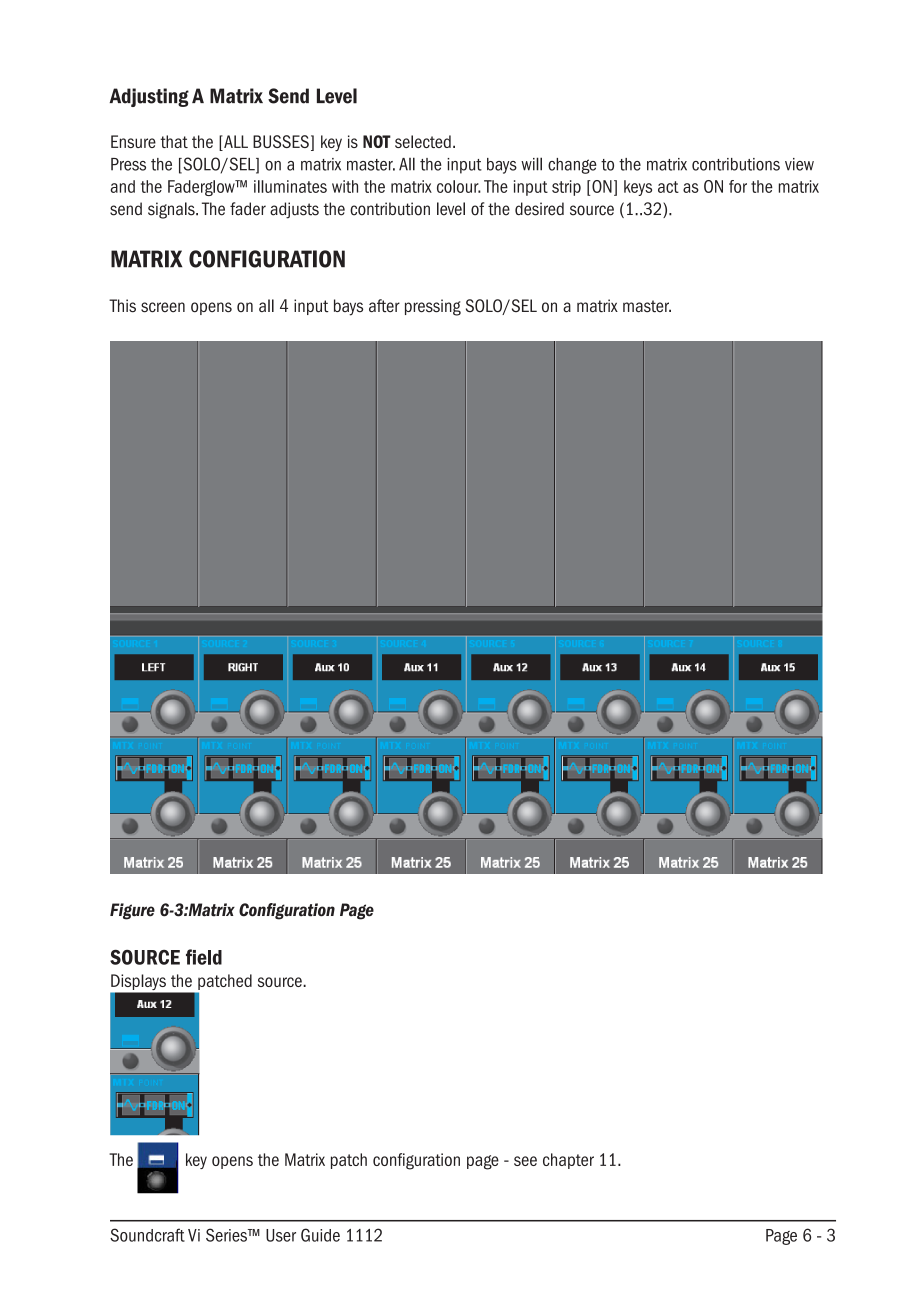  What do you see at coordinates (668, 187) in the screenshot?
I see `act` at bounding box center [668, 187].
